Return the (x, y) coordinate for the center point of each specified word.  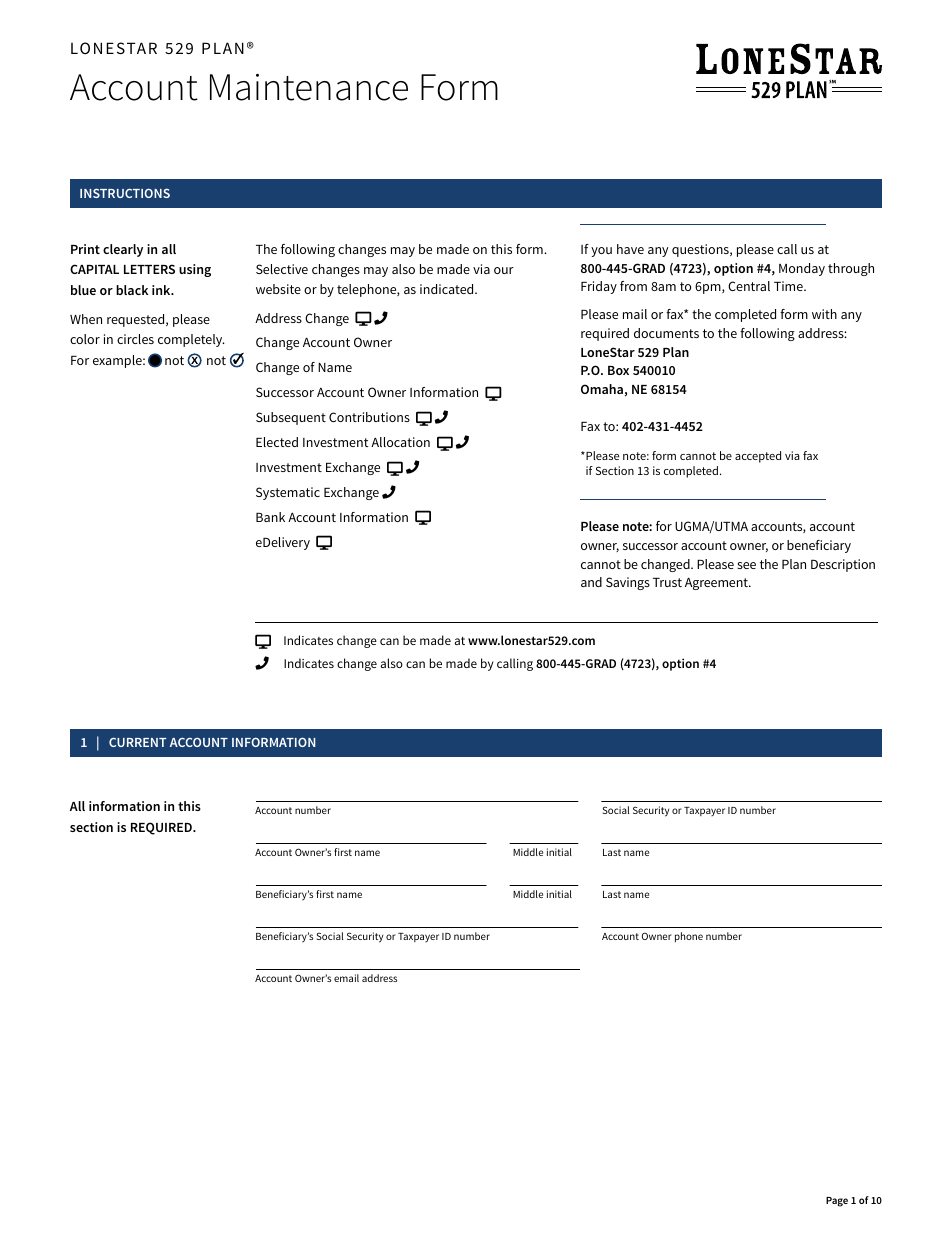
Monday (802, 269)
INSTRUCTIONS (125, 193)
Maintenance (309, 87)
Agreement (717, 584)
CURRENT (137, 742)
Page (837, 1202)
